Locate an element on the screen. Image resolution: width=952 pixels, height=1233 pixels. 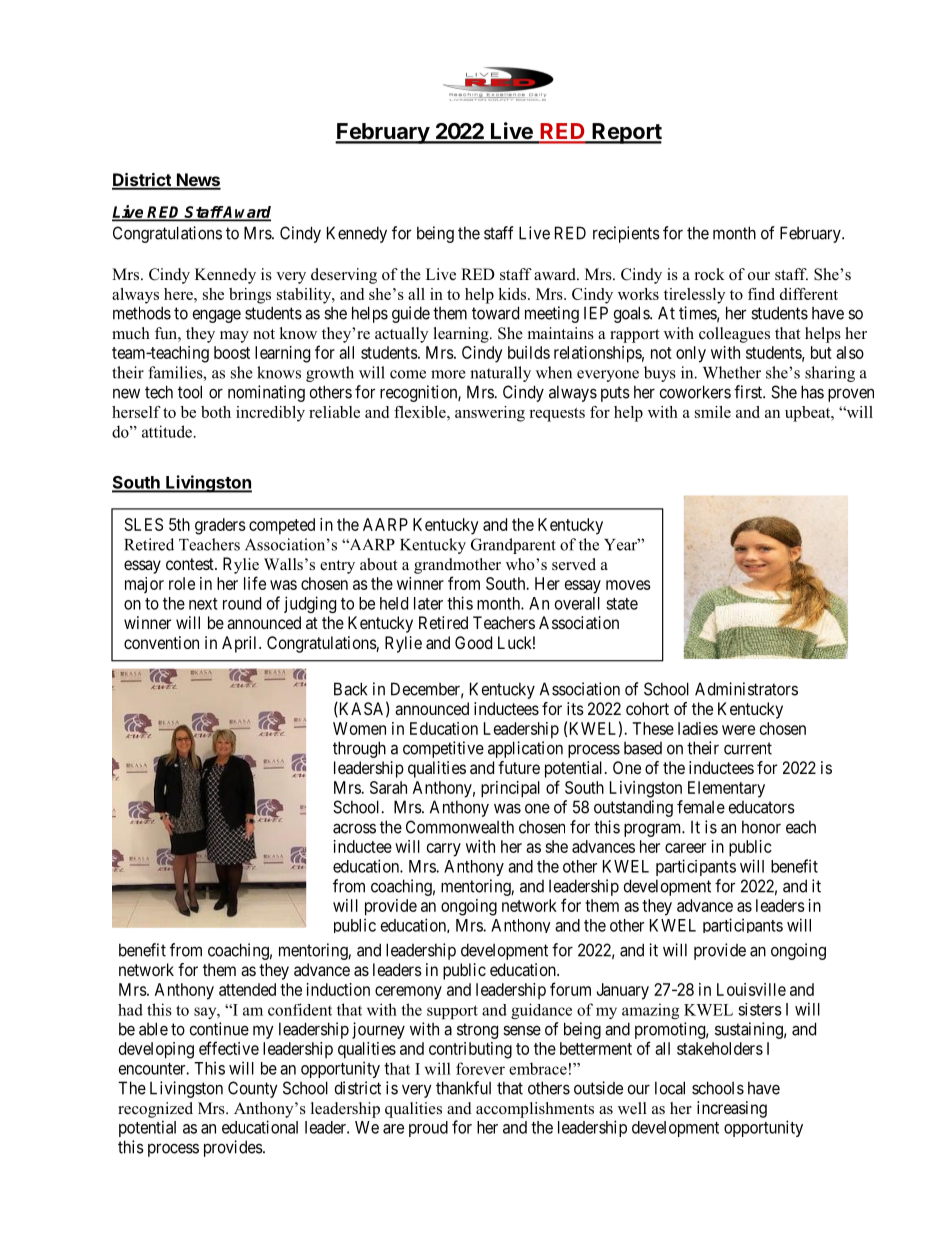
News is located at coordinates (198, 181).
